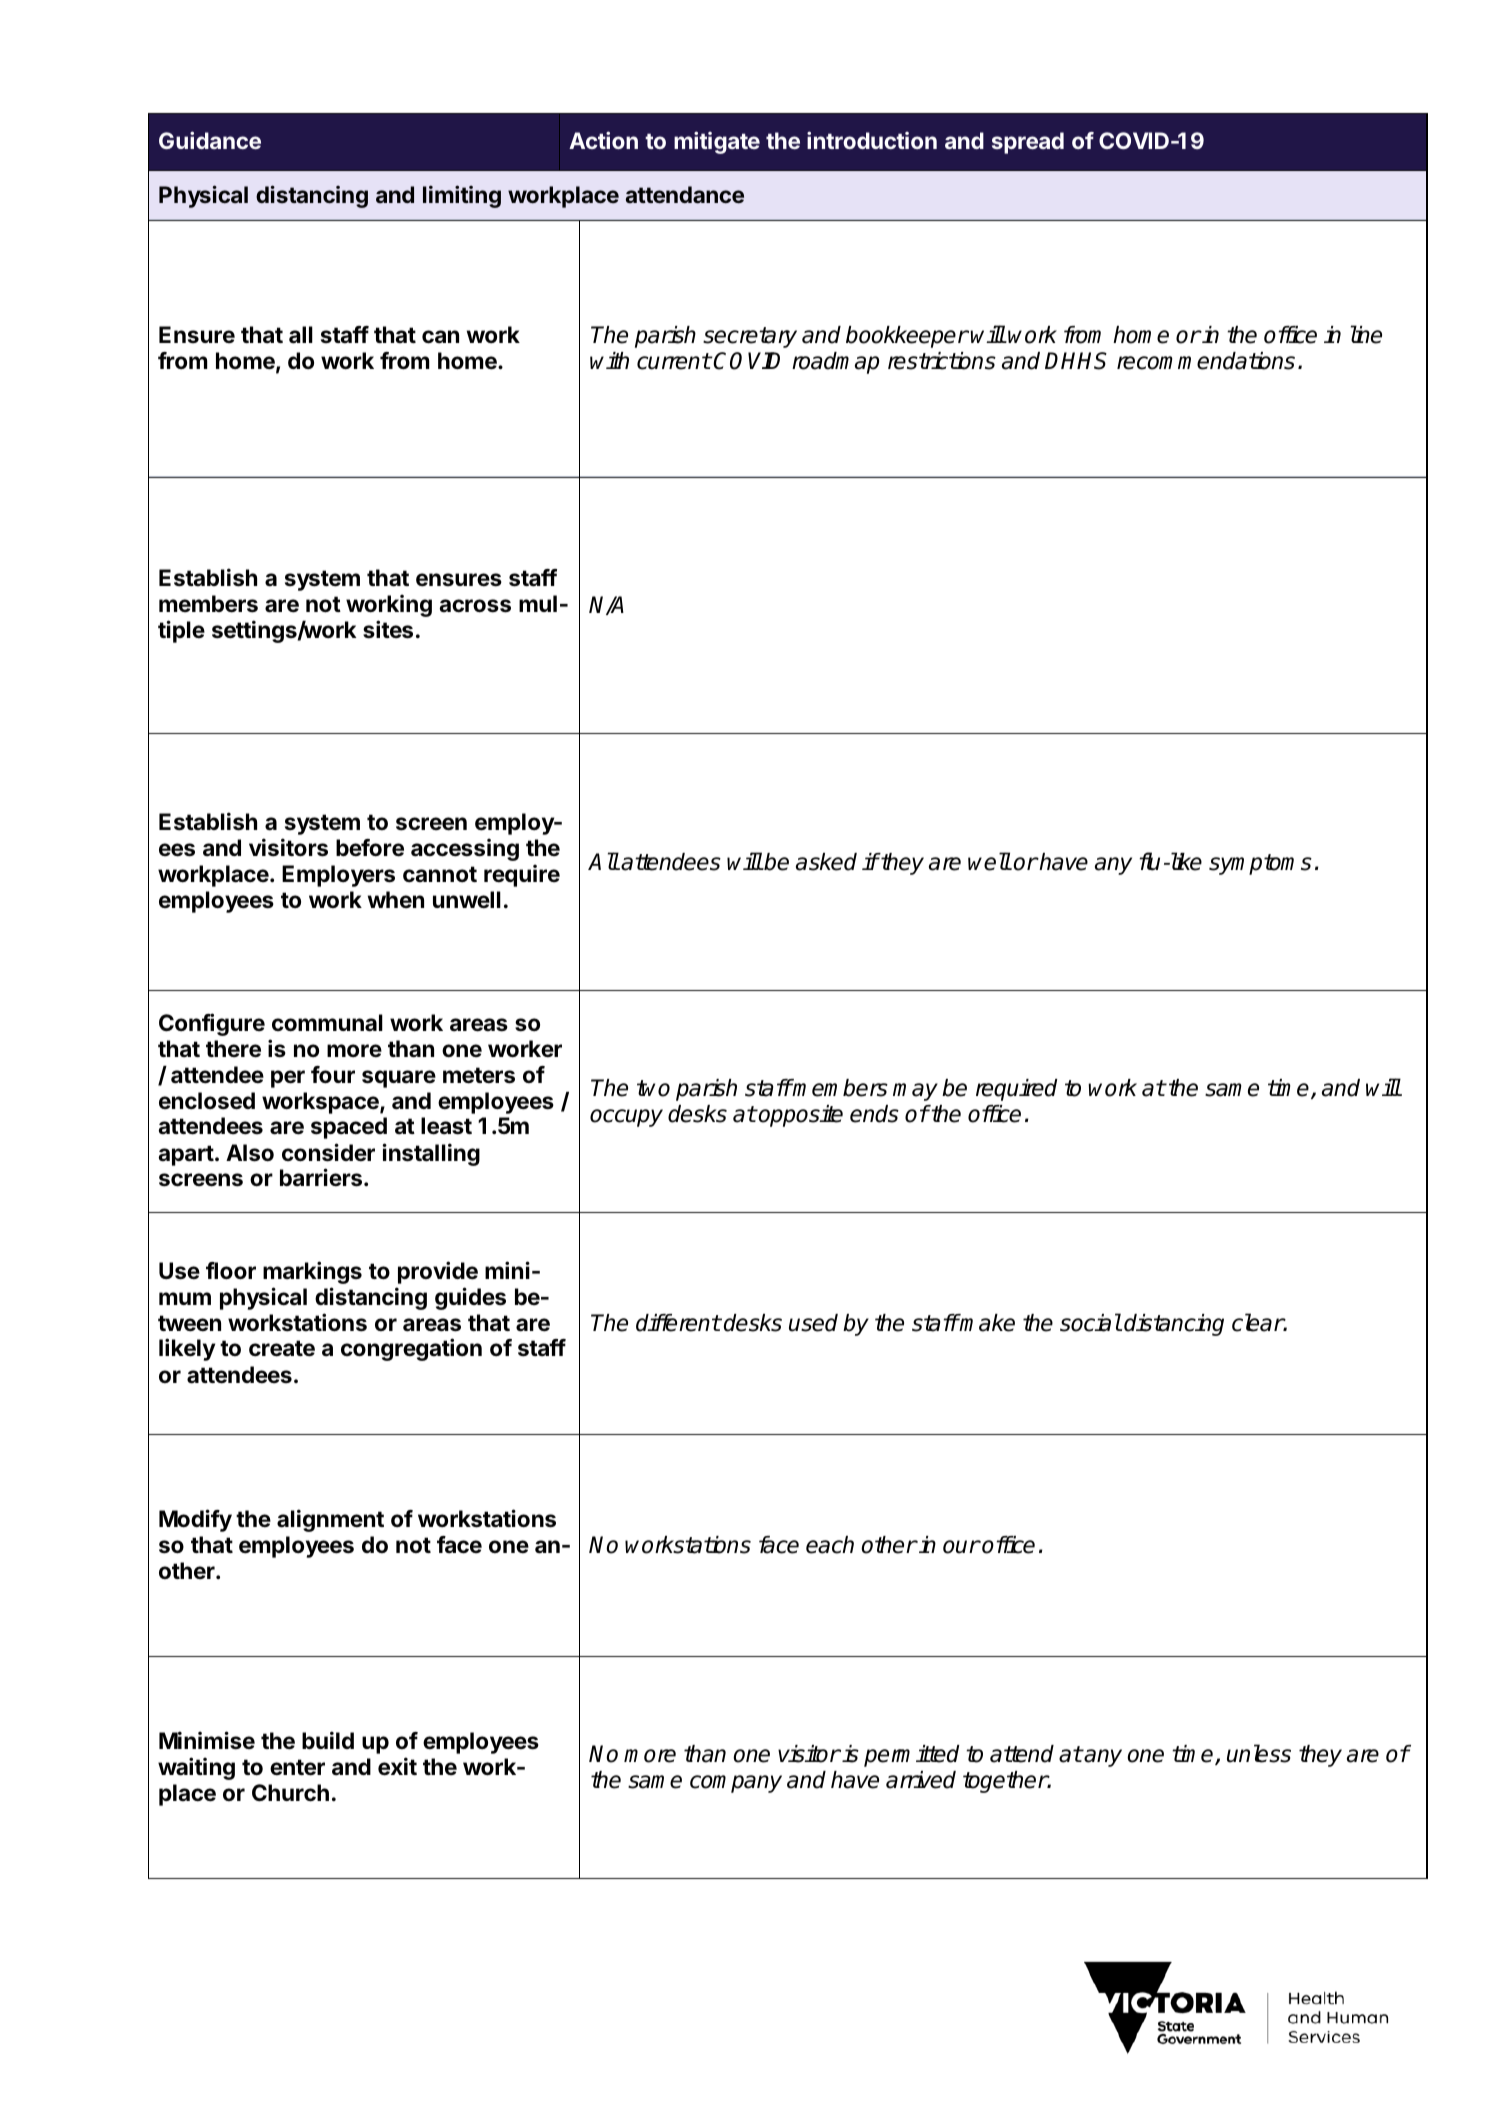 This screenshot has height=2111, width=1492. Describe the element at coordinates (462, 196) in the screenshot. I see `limiting` at that location.
